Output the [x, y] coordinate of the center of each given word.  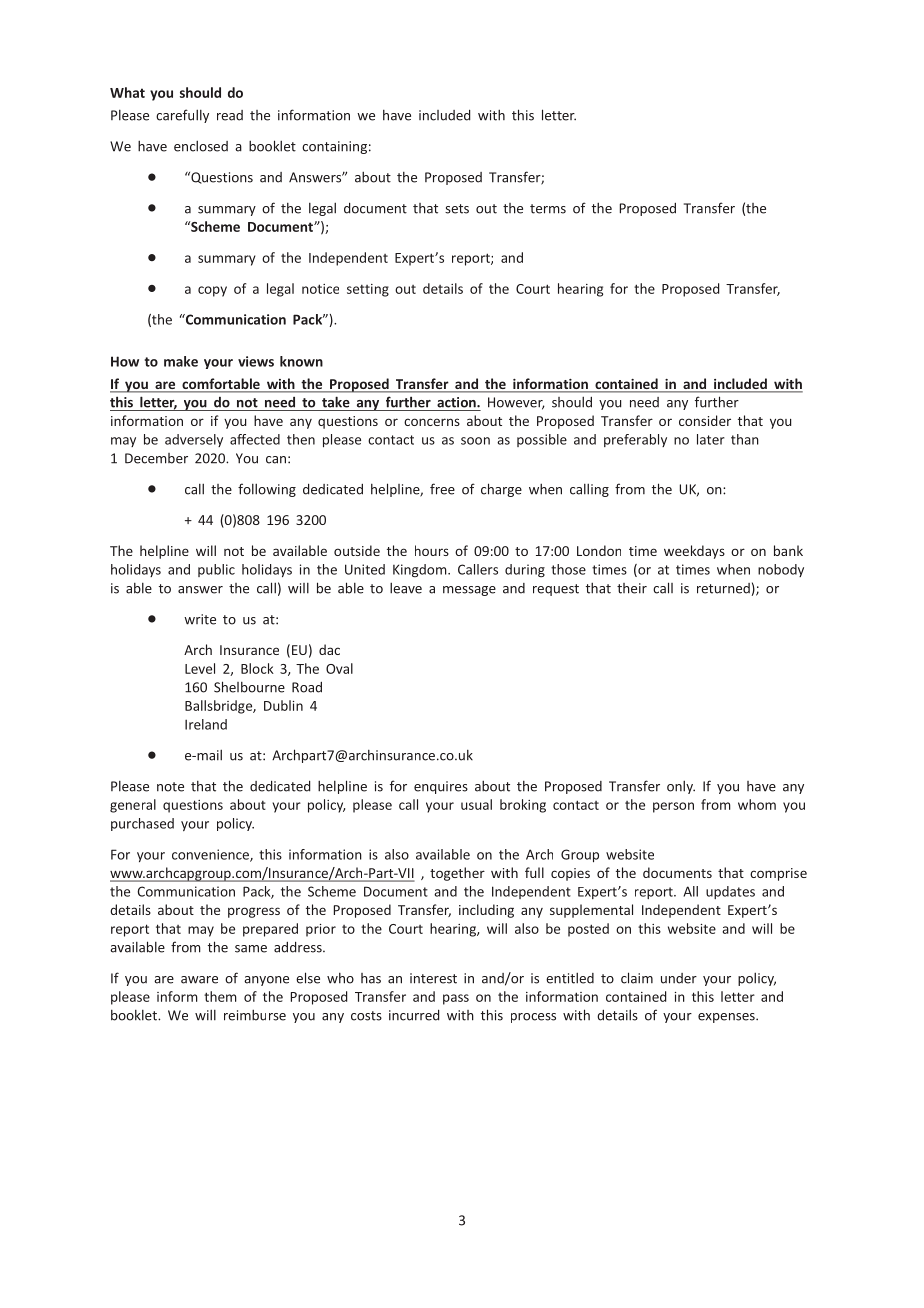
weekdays [694, 552]
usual [476, 804]
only [681, 787]
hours [432, 550]
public [216, 570]
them [220, 996]
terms [548, 209]
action [457, 402]
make [181, 361]
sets [457, 209]
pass [456, 999]
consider [705, 420]
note [170, 787]
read [230, 115]
